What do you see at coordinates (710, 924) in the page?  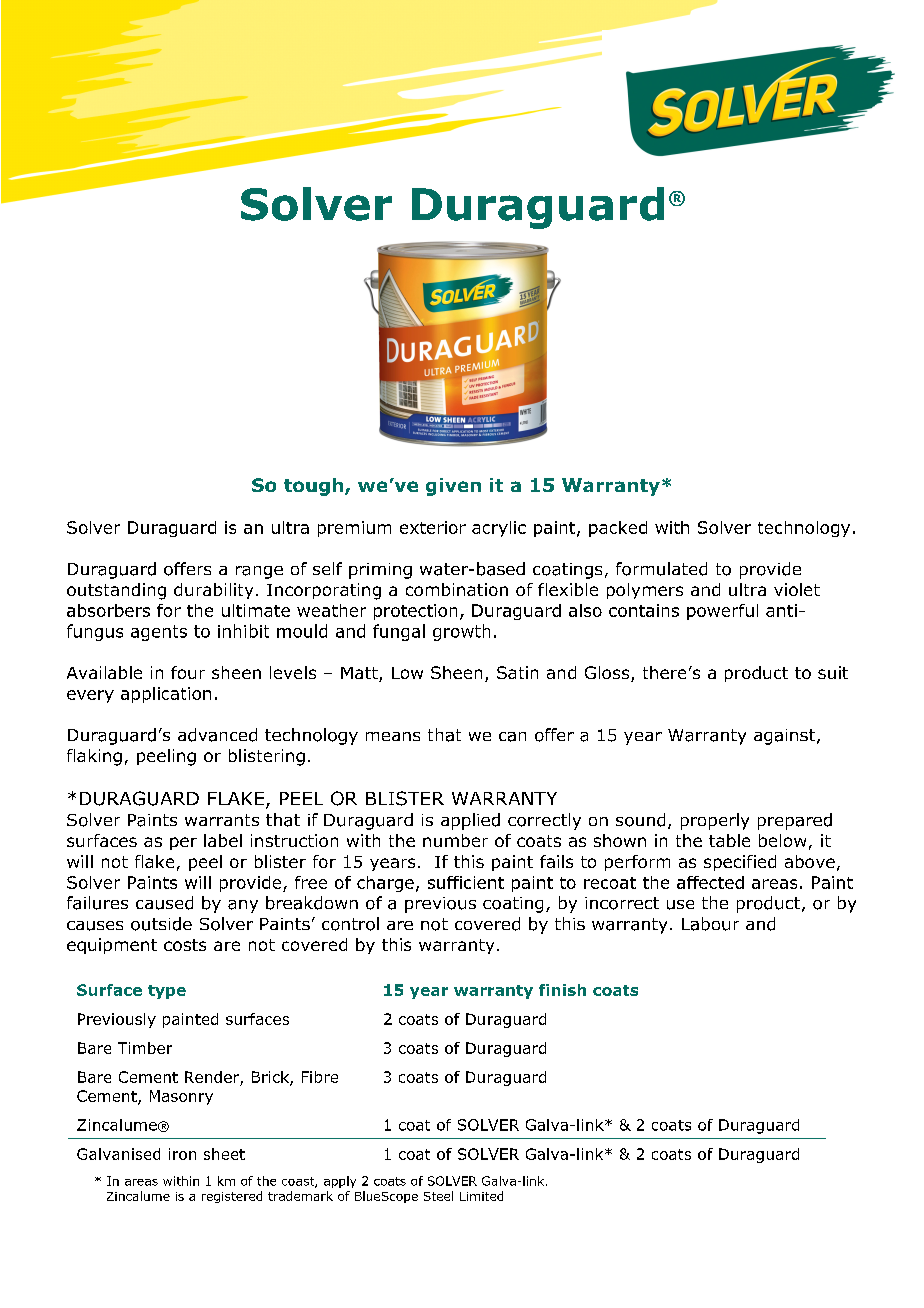 I see `Labour` at bounding box center [710, 924].
